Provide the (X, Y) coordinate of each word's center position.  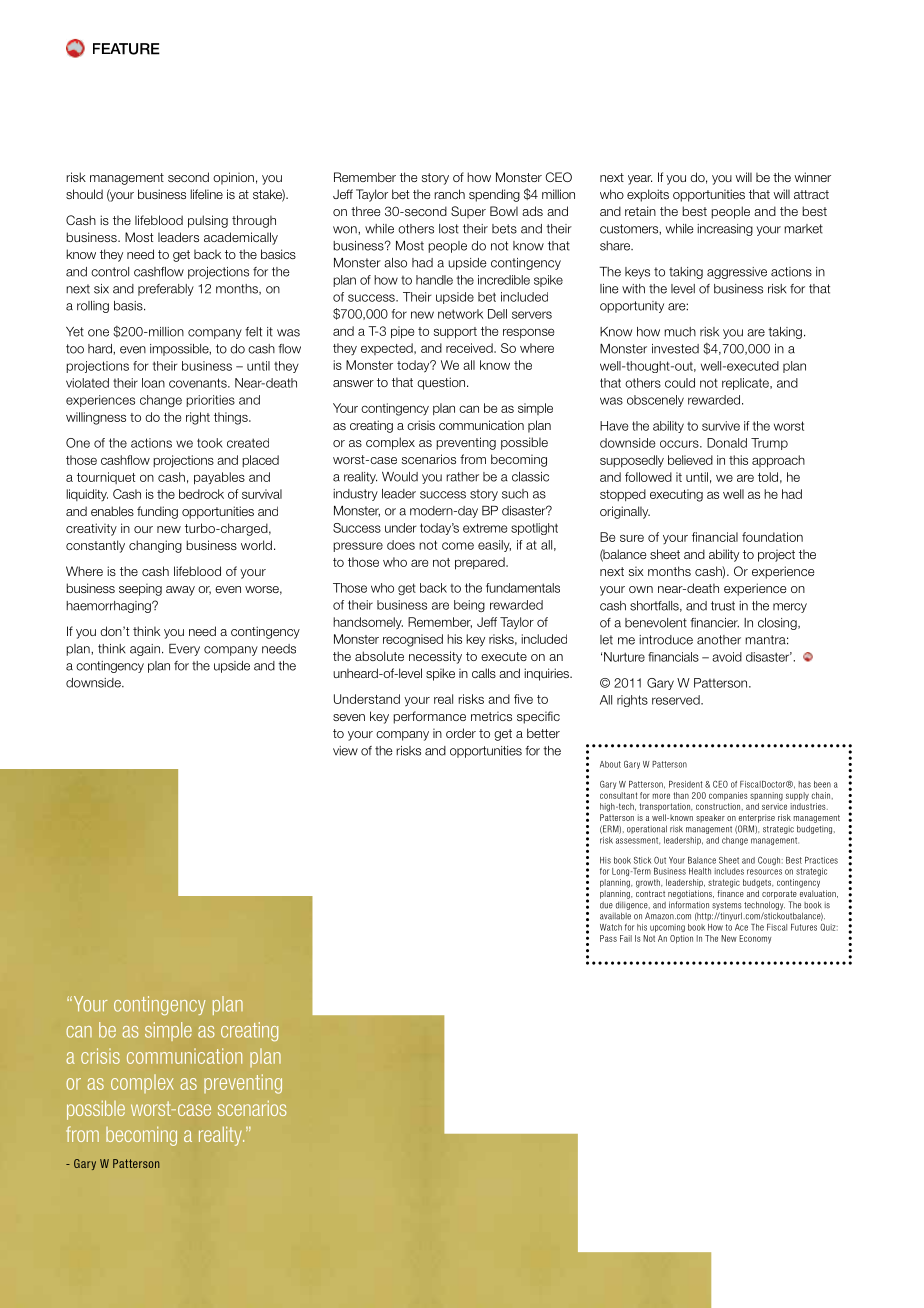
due (606, 905)
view (345, 751)
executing (676, 495)
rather (462, 477)
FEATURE (126, 49)
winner (812, 177)
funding (157, 512)
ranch (449, 194)
